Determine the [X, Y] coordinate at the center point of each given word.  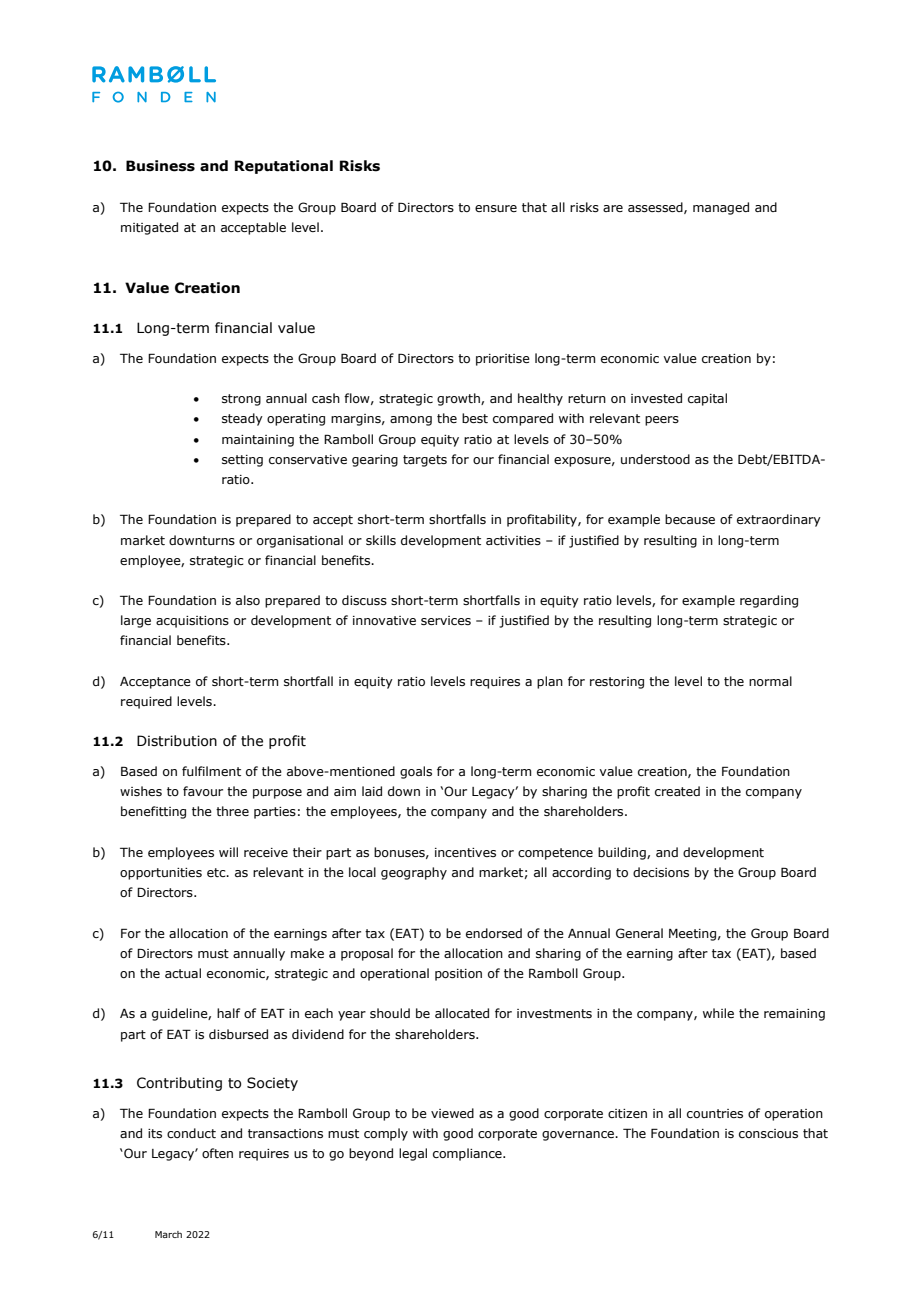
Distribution [177, 741]
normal [770, 681]
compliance [468, 1154]
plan [550, 682]
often [217, 1153]
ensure [496, 208]
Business [160, 166]
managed [721, 208]
